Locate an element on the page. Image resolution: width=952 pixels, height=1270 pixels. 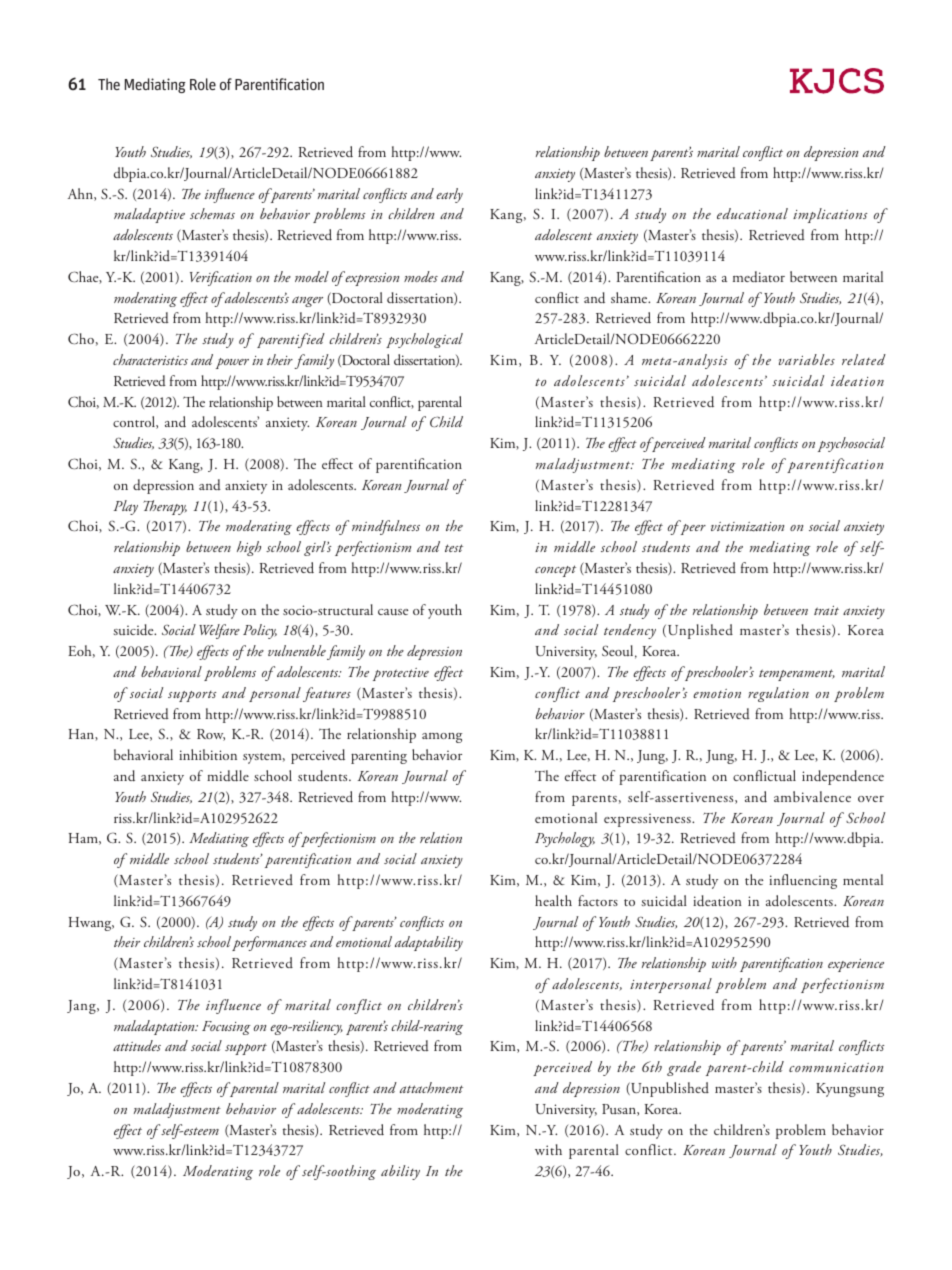
schemas is located at coordinates (212, 213).
